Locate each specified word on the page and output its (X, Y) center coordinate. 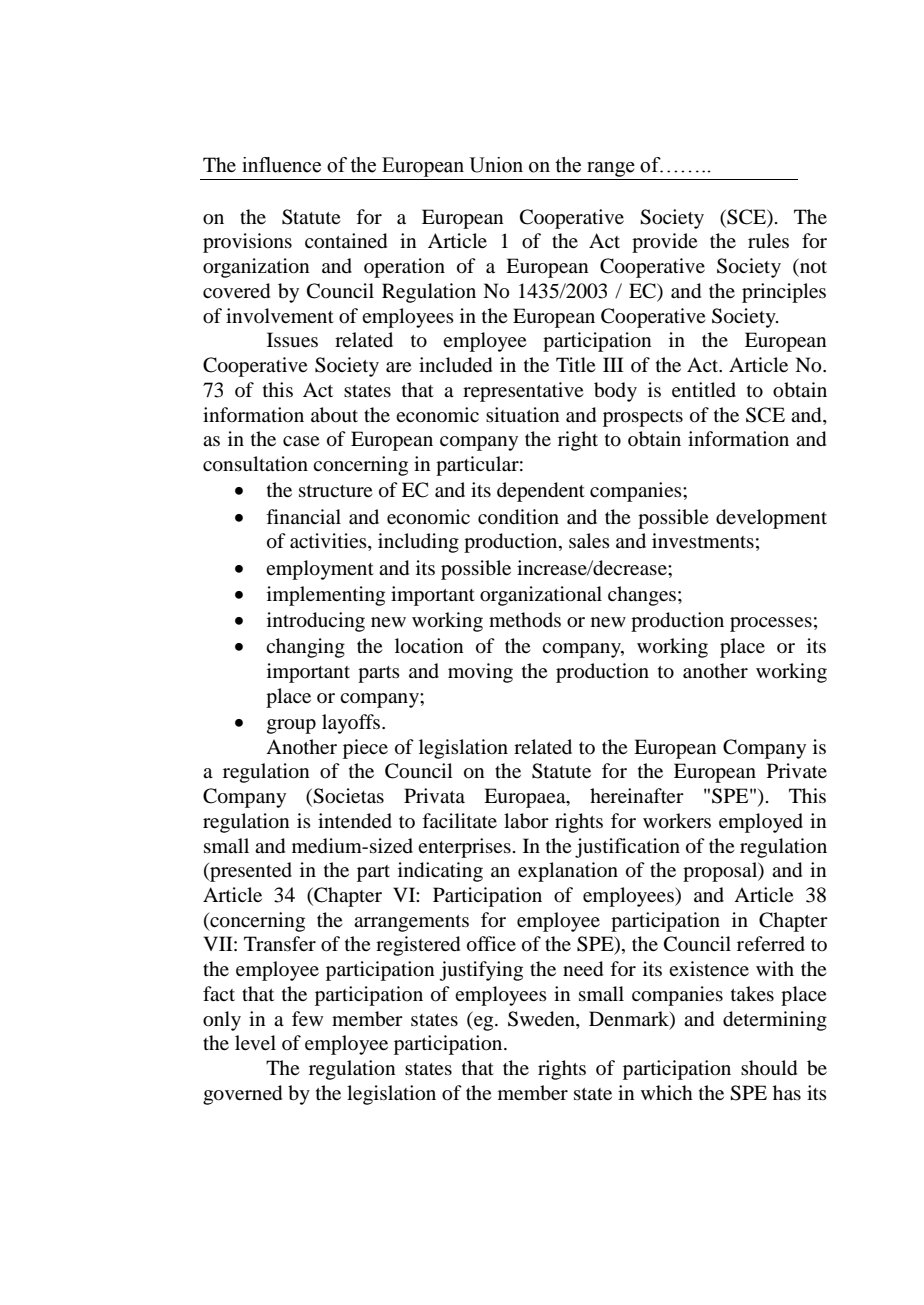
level (255, 1042)
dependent (541, 492)
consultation (255, 464)
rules (768, 241)
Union (496, 165)
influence (281, 165)
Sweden (542, 1019)
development (771, 519)
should (769, 1068)
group (291, 726)
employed (761, 823)
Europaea (526, 798)
